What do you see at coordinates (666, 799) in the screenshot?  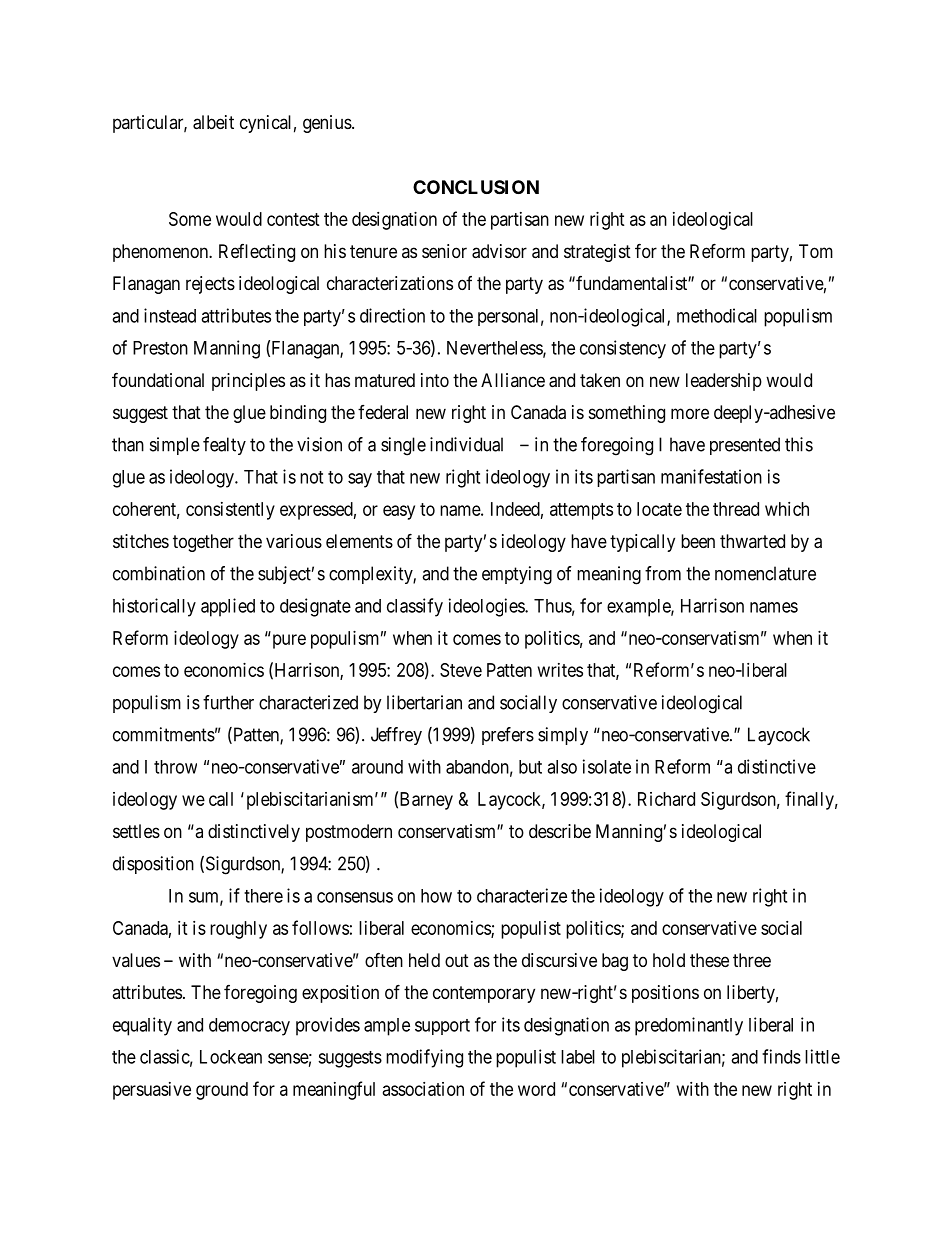 I see `Richard` at bounding box center [666, 799].
